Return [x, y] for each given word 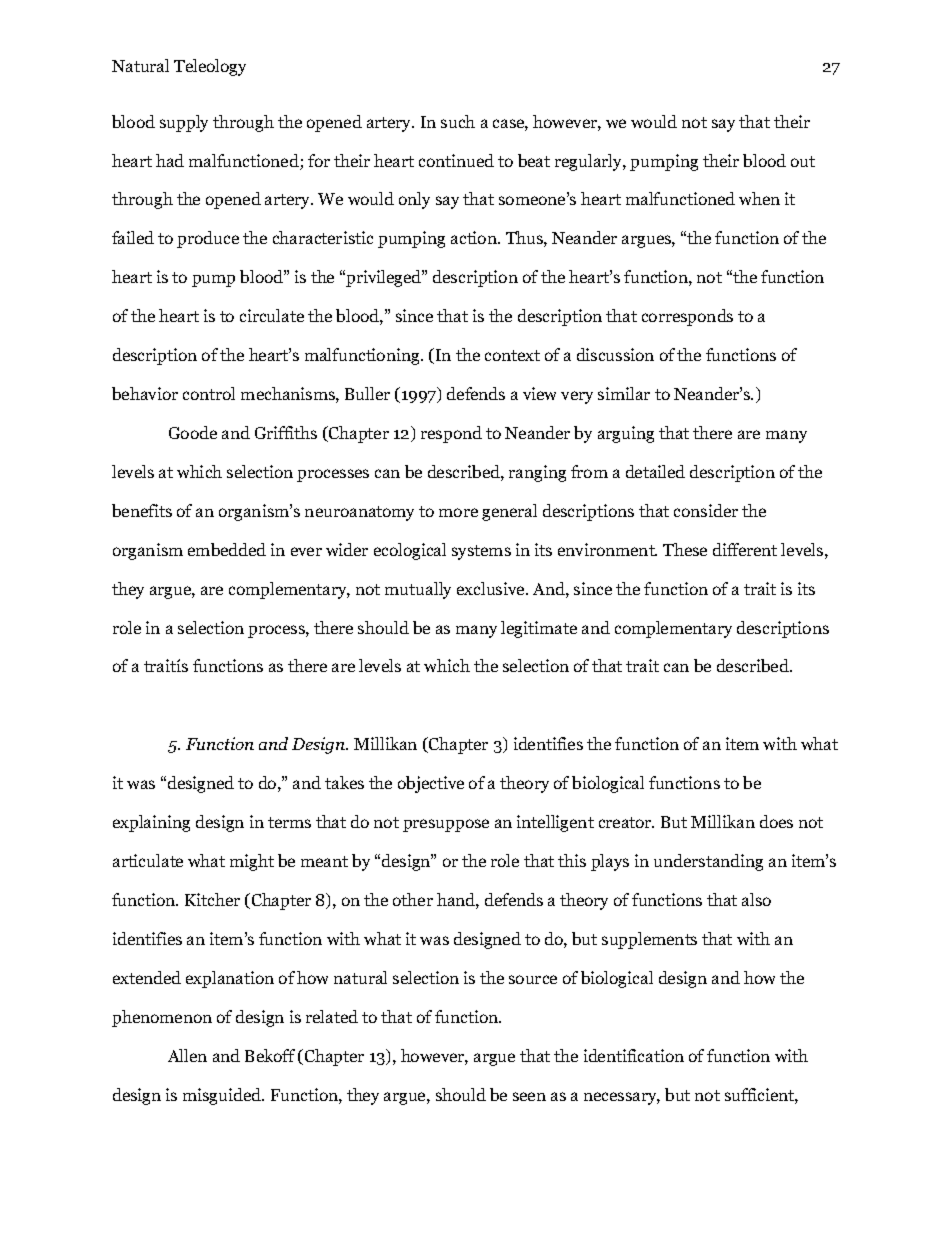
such [458, 121]
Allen [187, 1055]
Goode [193, 432]
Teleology [210, 67]
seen [529, 1096]
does [776, 821]
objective [431, 784]
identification [634, 1055]
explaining [151, 823]
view [539, 393]
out [803, 161]
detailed [655, 471]
